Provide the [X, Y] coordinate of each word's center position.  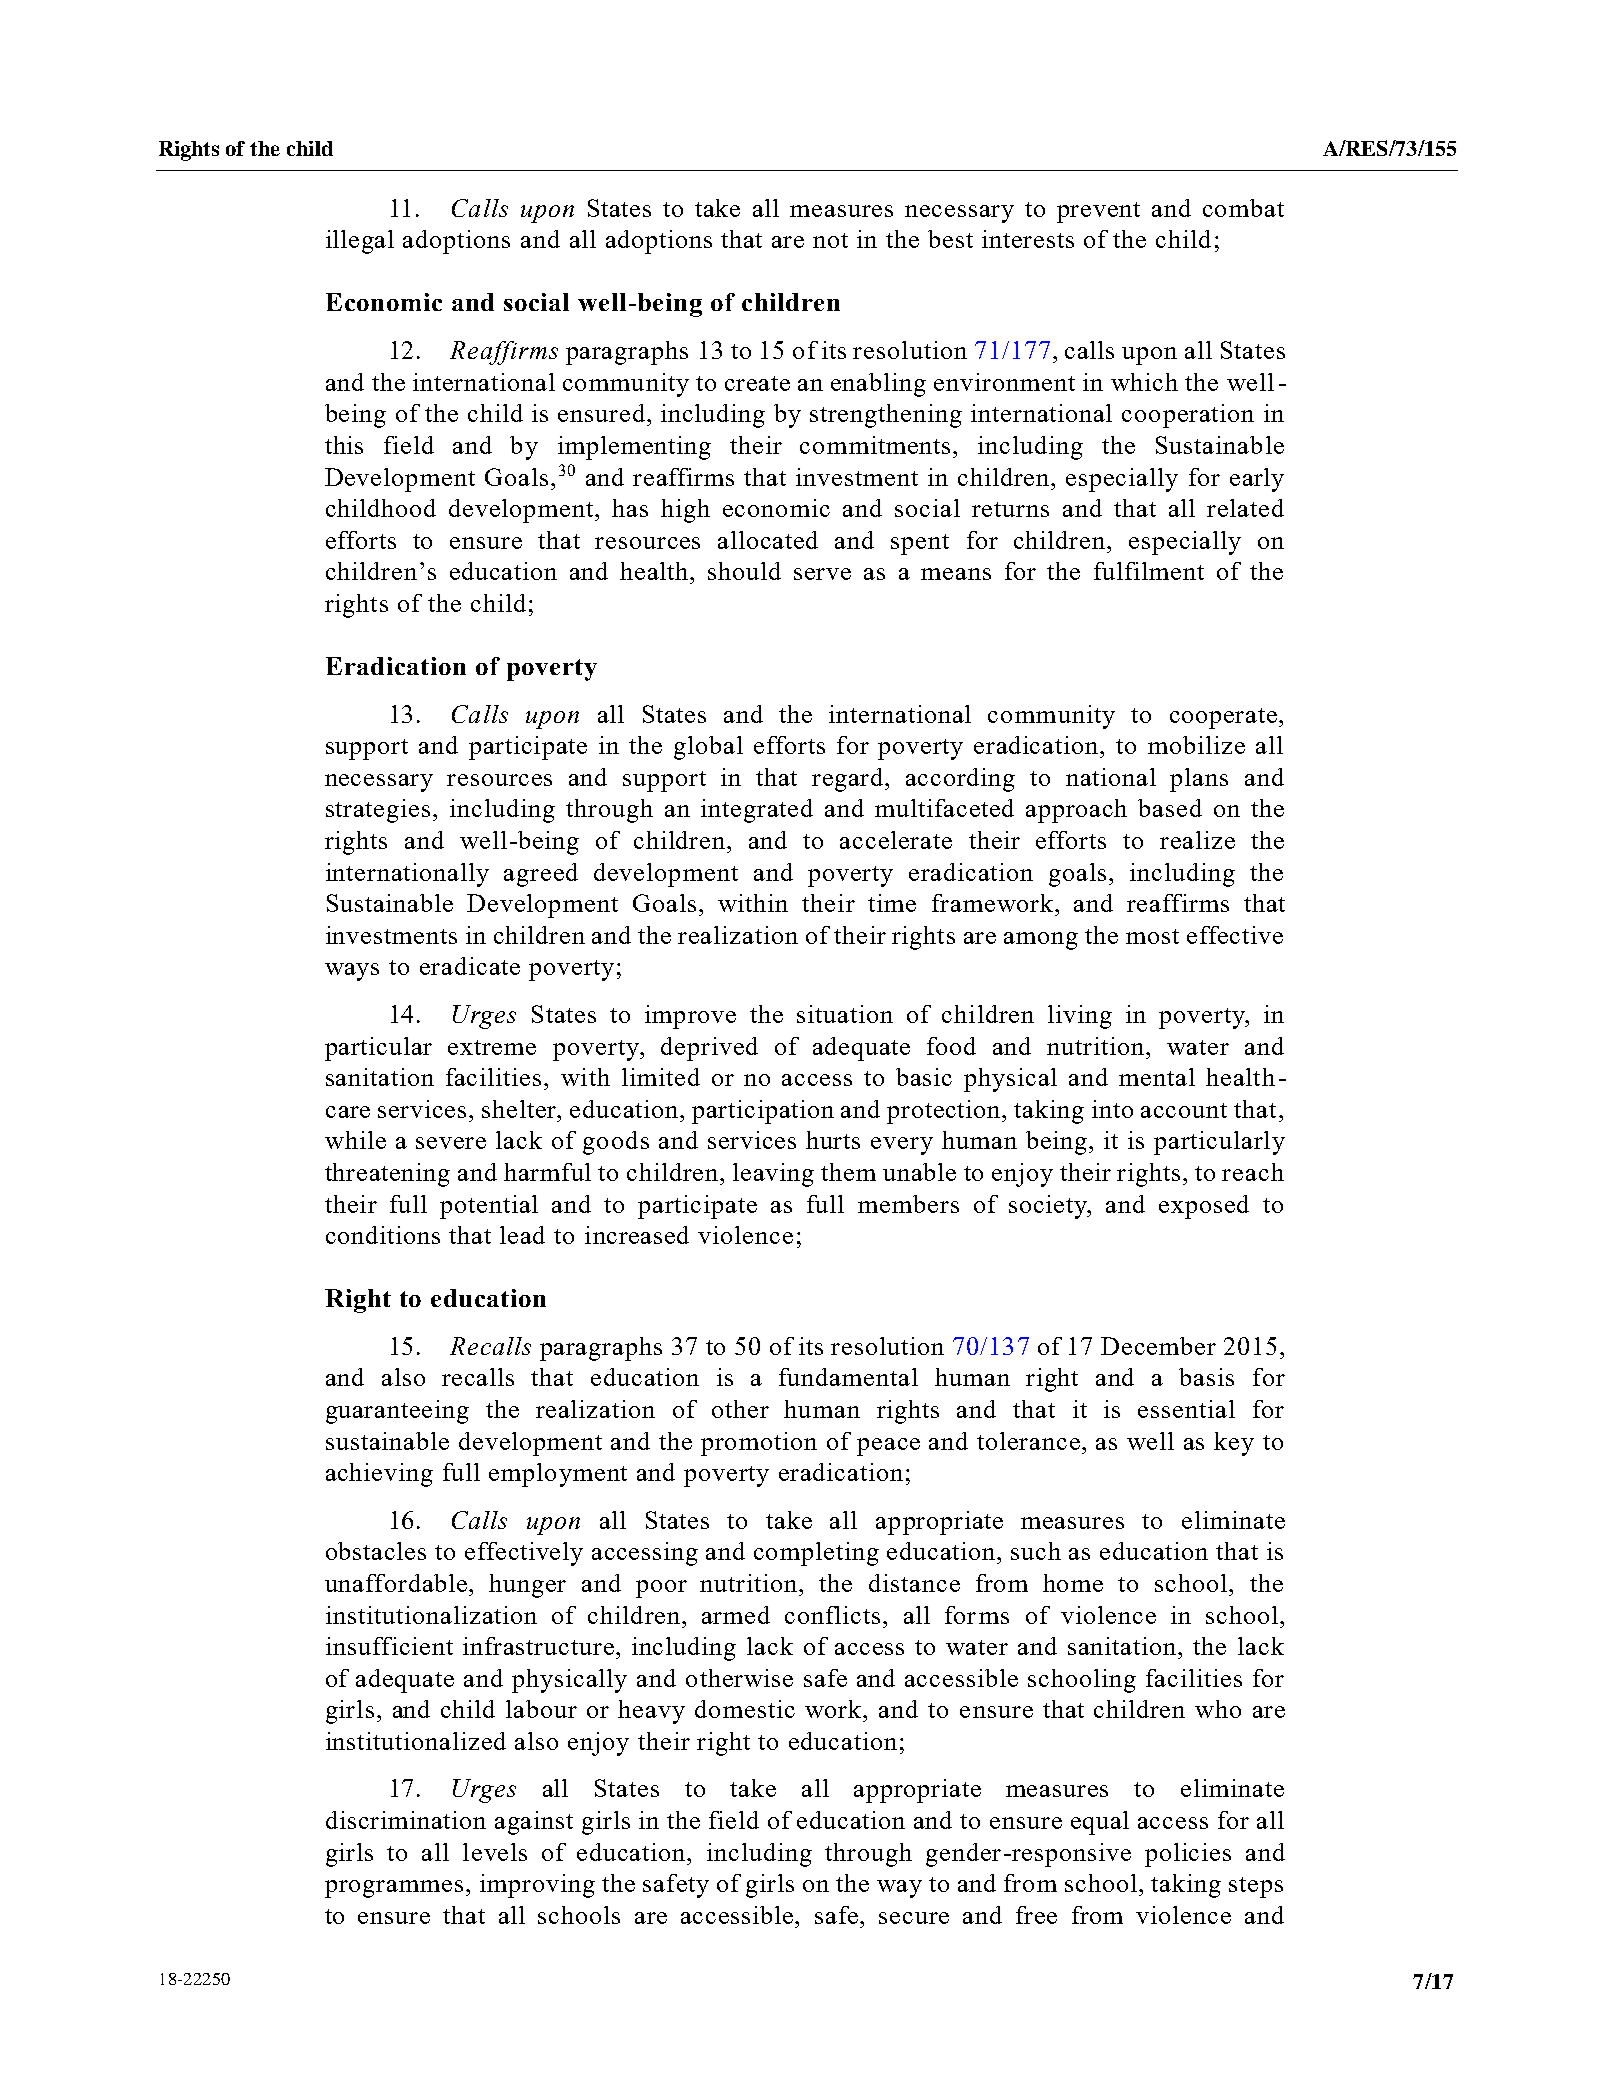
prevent [1098, 212]
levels [495, 1852]
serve [822, 574]
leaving [773, 1175]
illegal [360, 242]
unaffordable [397, 1583]
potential [489, 1207]
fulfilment [1149, 571]
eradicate [470, 966]
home [1073, 1583]
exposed [1204, 1207]
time [892, 903]
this [344, 445]
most [1152, 936]
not [830, 240]
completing [816, 1554]
